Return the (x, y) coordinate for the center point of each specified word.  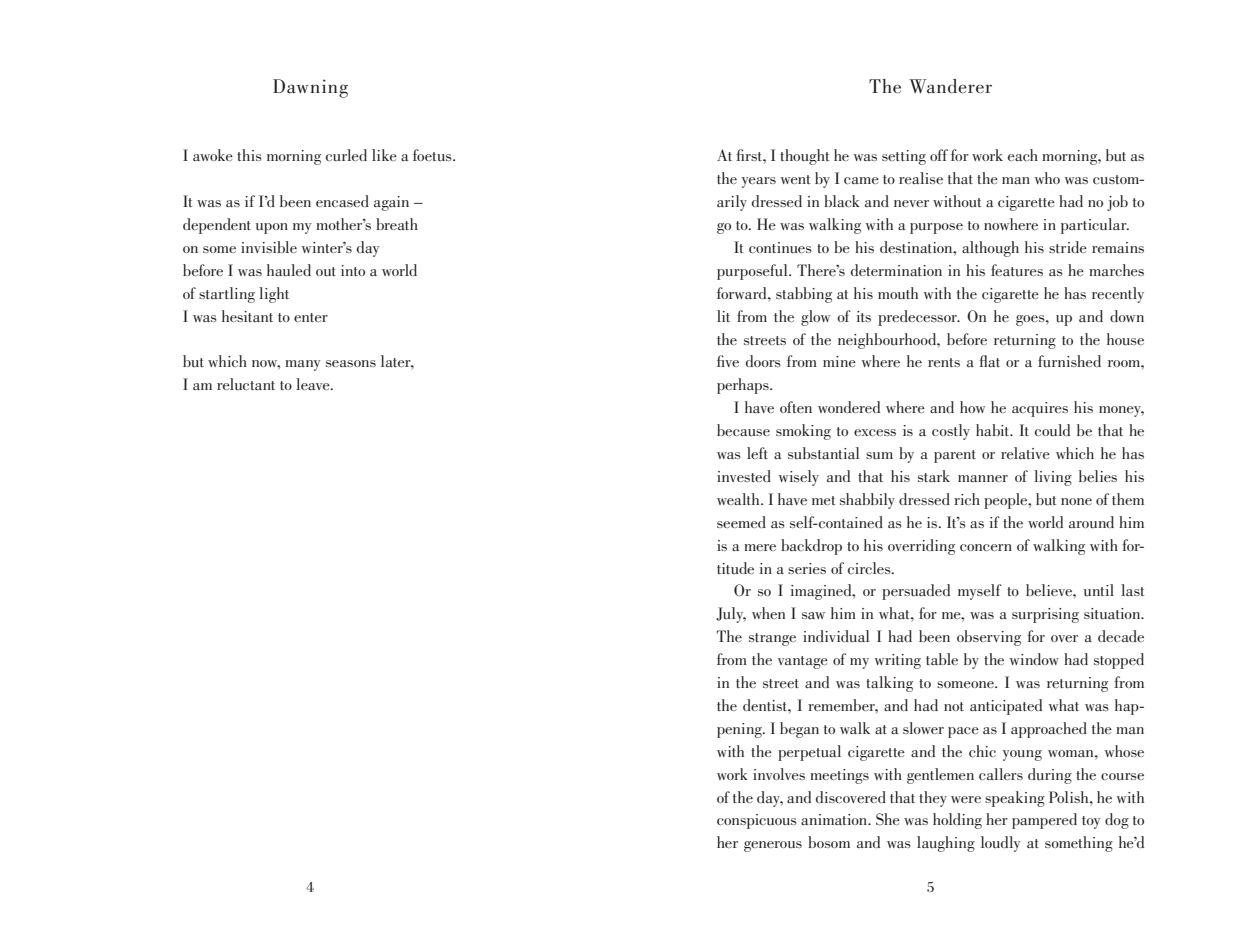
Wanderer (950, 86)
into (353, 270)
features (1017, 270)
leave (314, 384)
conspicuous (757, 821)
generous (773, 846)
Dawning (310, 88)
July (731, 615)
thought (804, 157)
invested (744, 476)
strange (772, 639)
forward (743, 293)
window (1034, 659)
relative (1025, 453)
